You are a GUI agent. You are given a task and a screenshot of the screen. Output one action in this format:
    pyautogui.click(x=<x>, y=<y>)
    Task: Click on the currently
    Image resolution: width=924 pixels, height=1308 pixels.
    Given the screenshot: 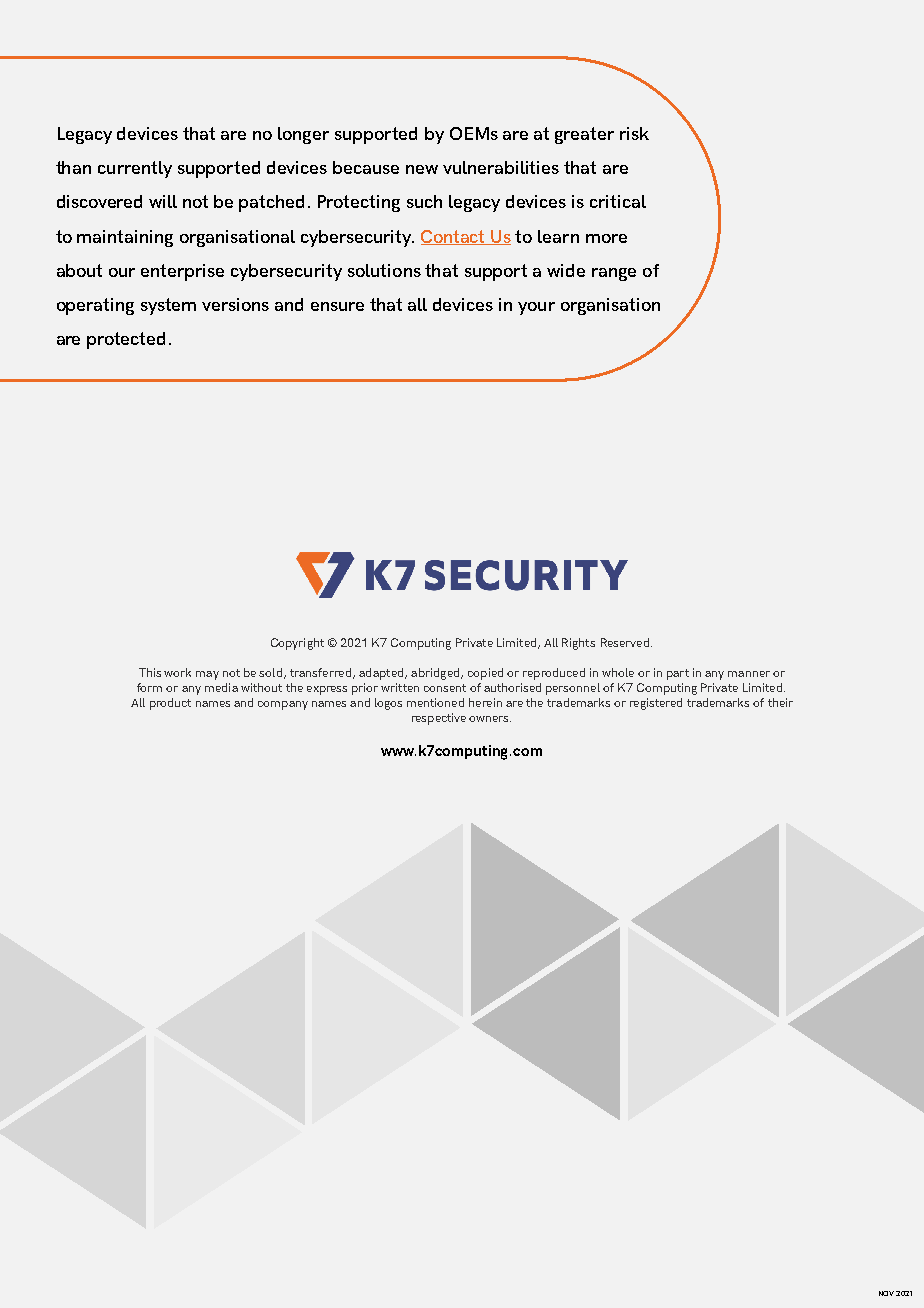 What is the action you would take?
    pyautogui.click(x=135, y=169)
